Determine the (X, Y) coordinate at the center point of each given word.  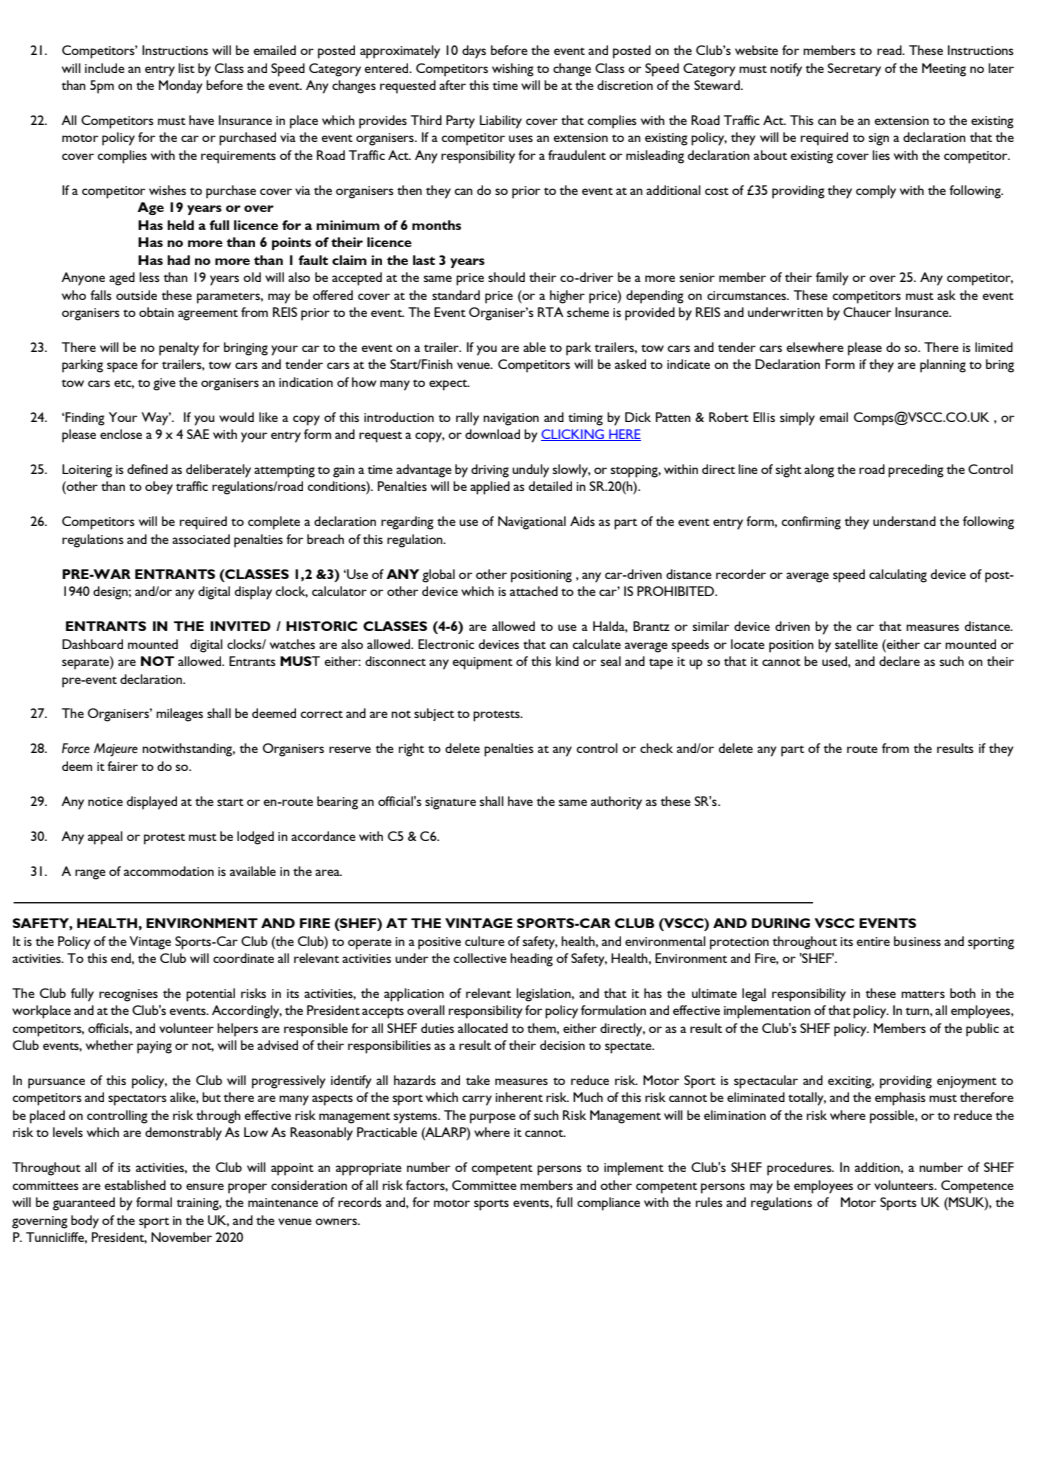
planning (943, 366)
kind (567, 661)
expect (449, 385)
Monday (181, 87)
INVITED (240, 626)
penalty (179, 349)
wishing (513, 70)
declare (899, 661)
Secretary (854, 70)
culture (485, 941)
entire (873, 941)
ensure (205, 1186)
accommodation (169, 871)
